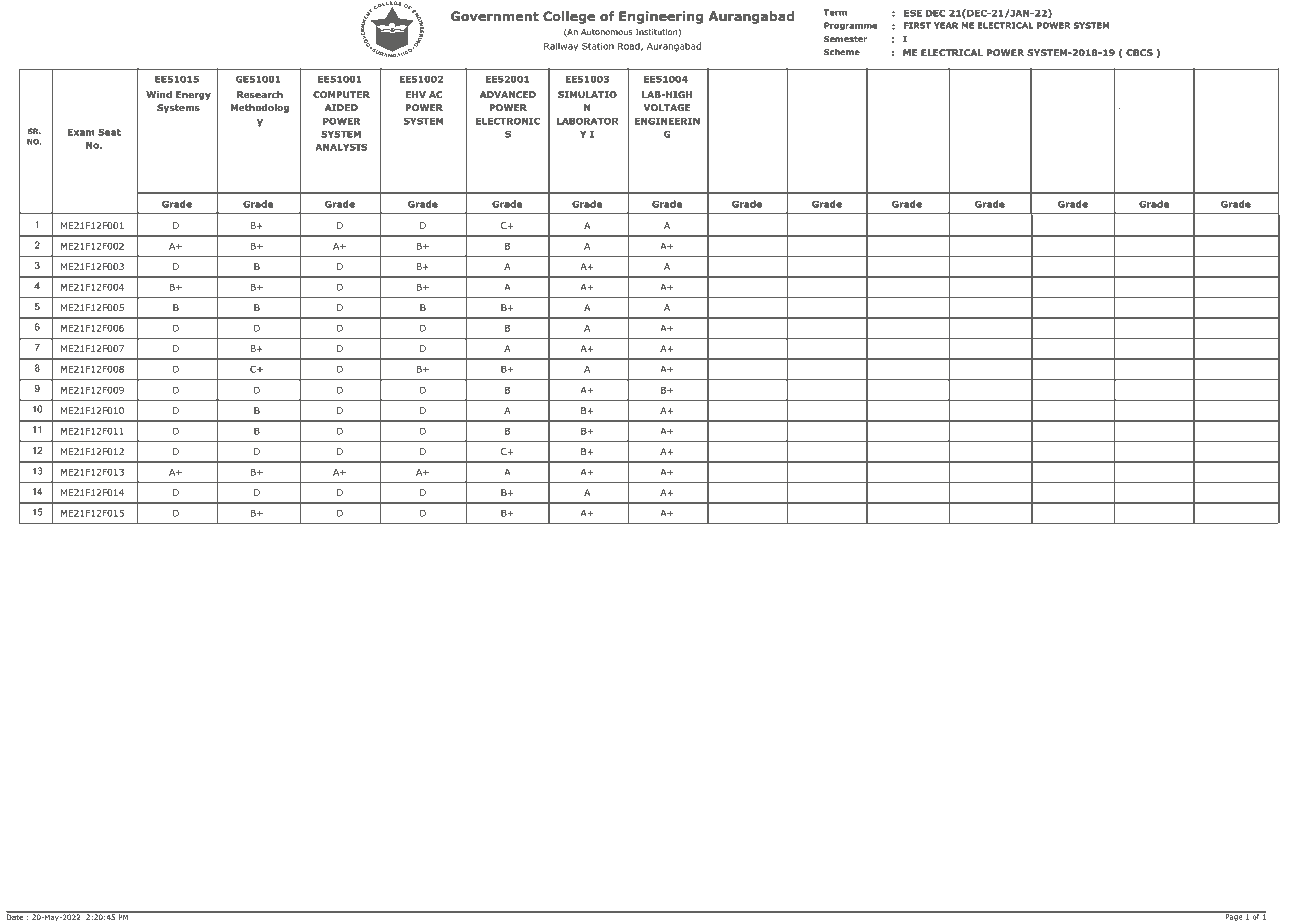 The image size is (1308, 924). I want to click on Date, so click(16, 916).
